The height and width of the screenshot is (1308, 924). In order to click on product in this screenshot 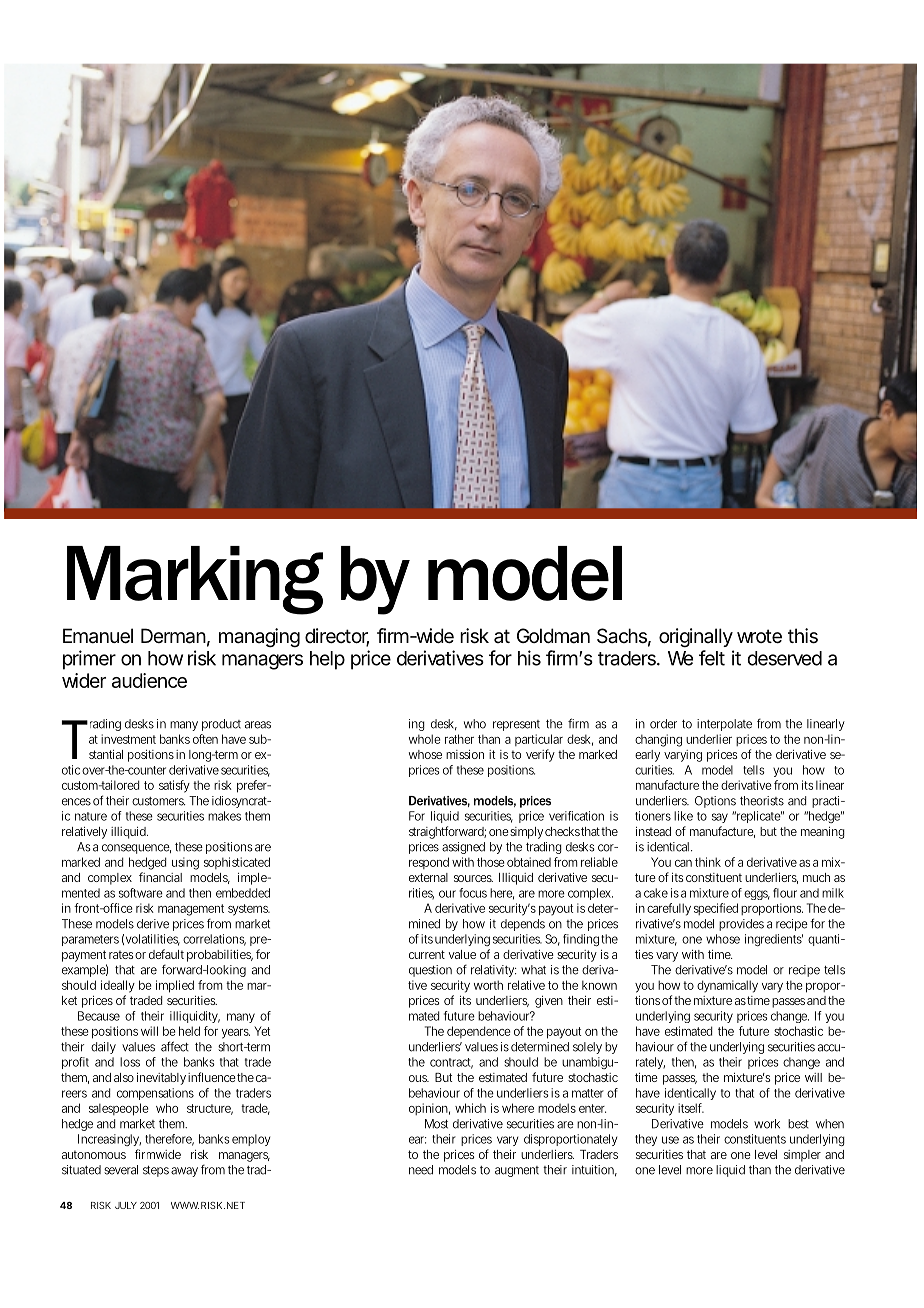, I will do `click(221, 725)`.
